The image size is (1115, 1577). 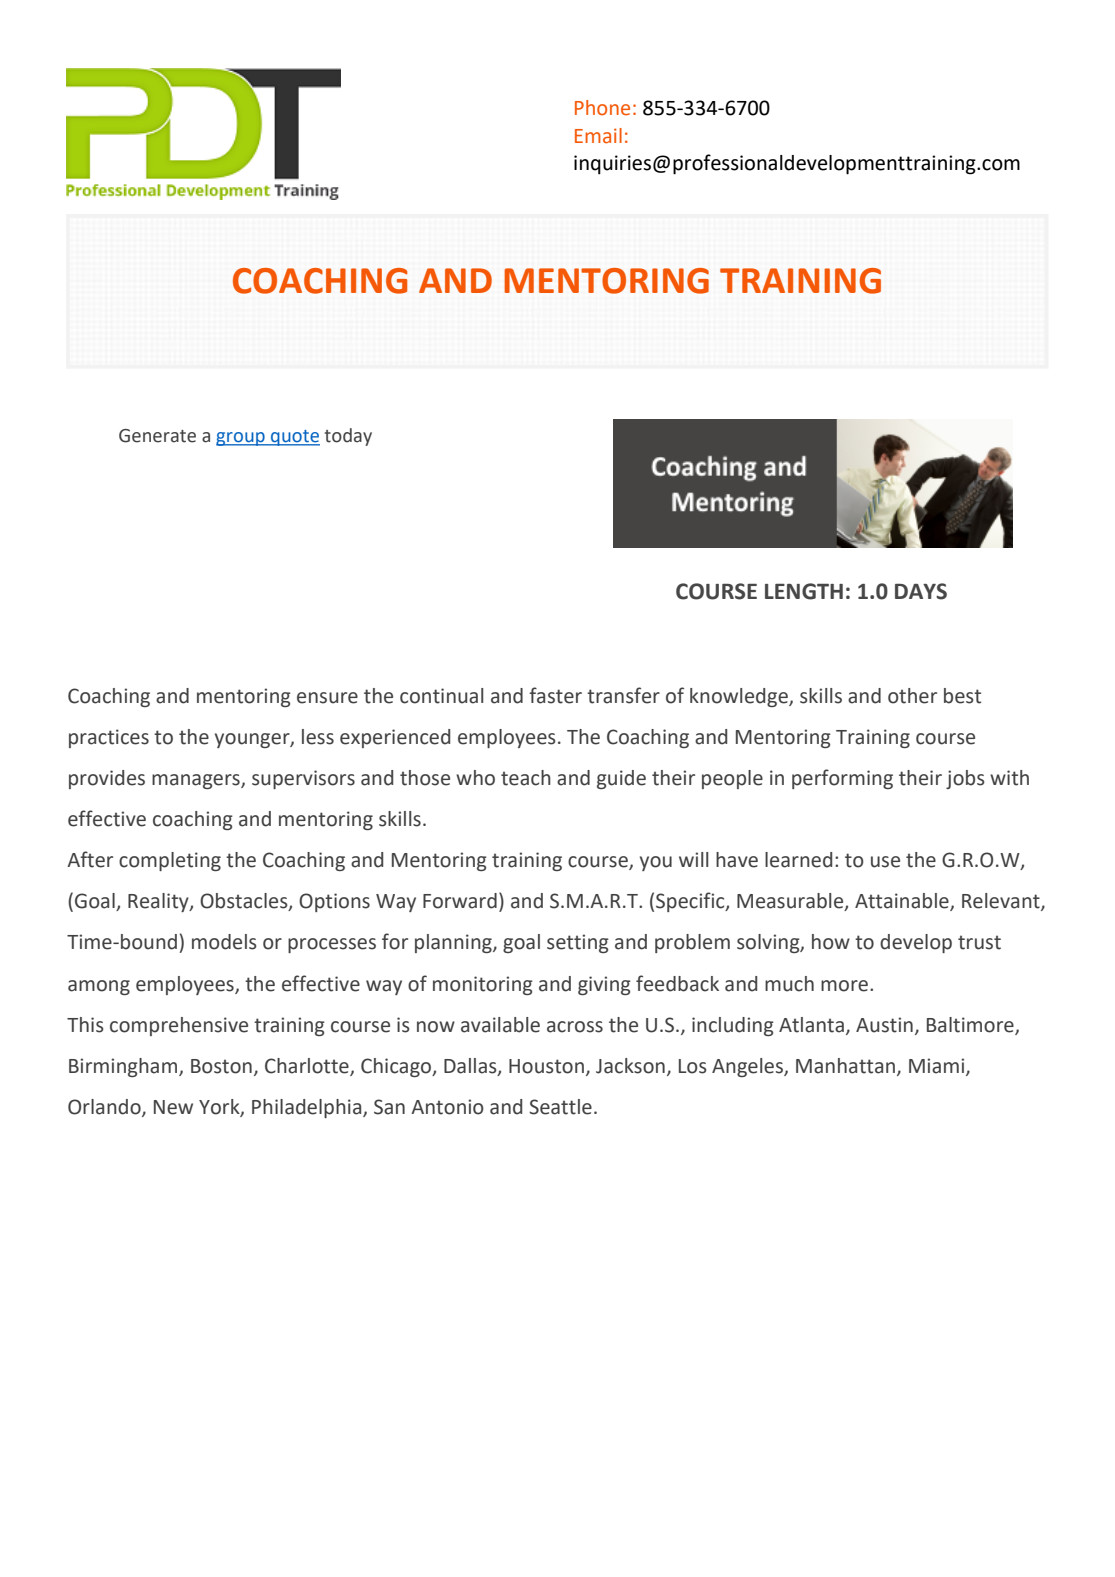 What do you see at coordinates (546, 1066) in the page?
I see `Houston` at bounding box center [546, 1066].
